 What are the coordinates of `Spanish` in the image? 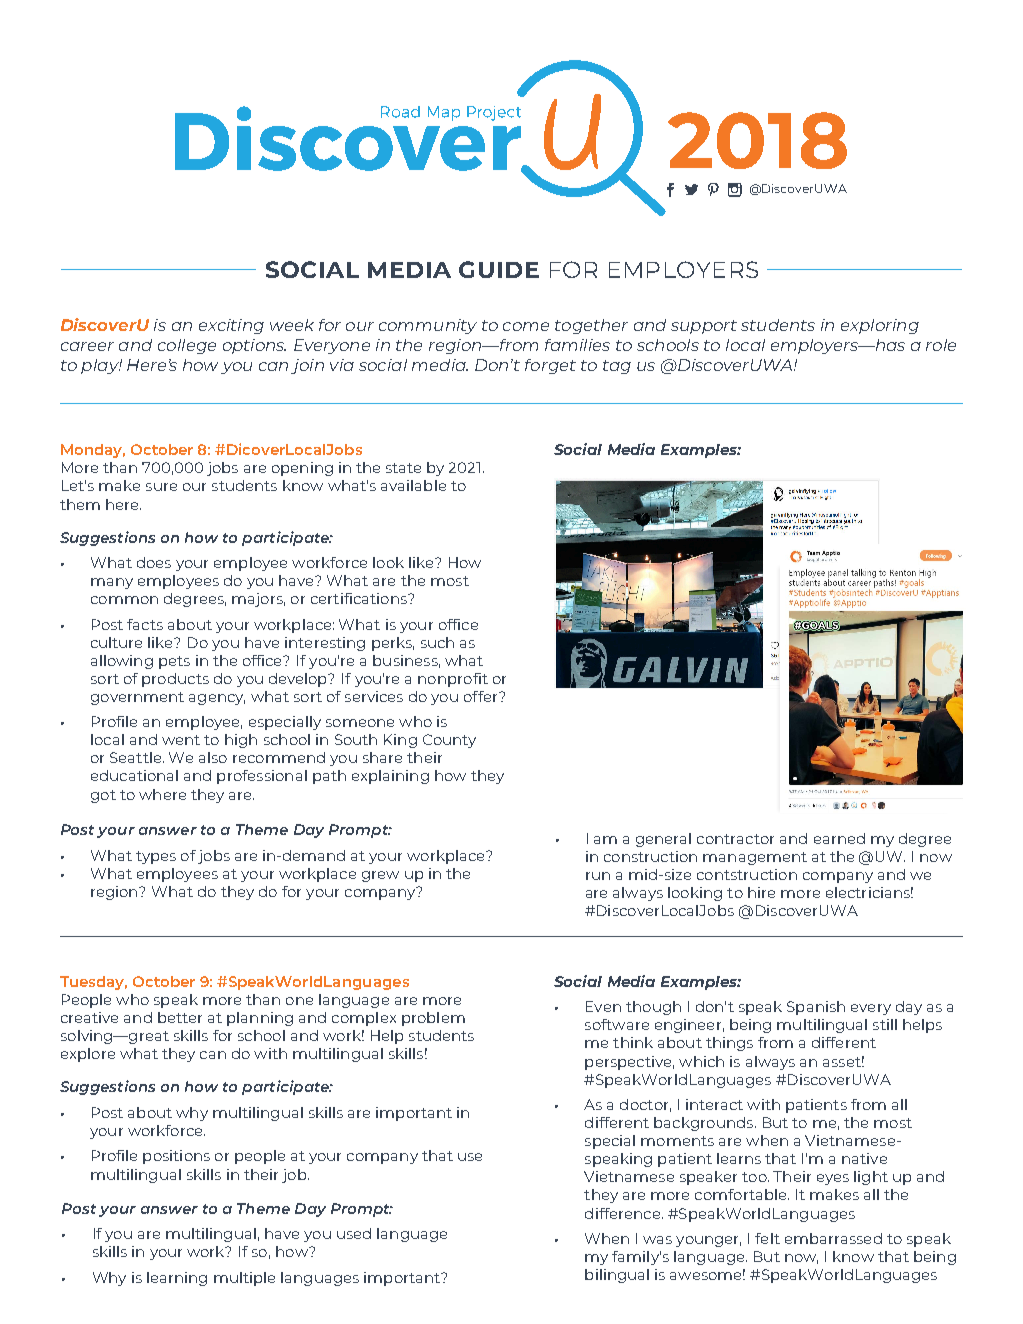 It's located at (816, 1008).
